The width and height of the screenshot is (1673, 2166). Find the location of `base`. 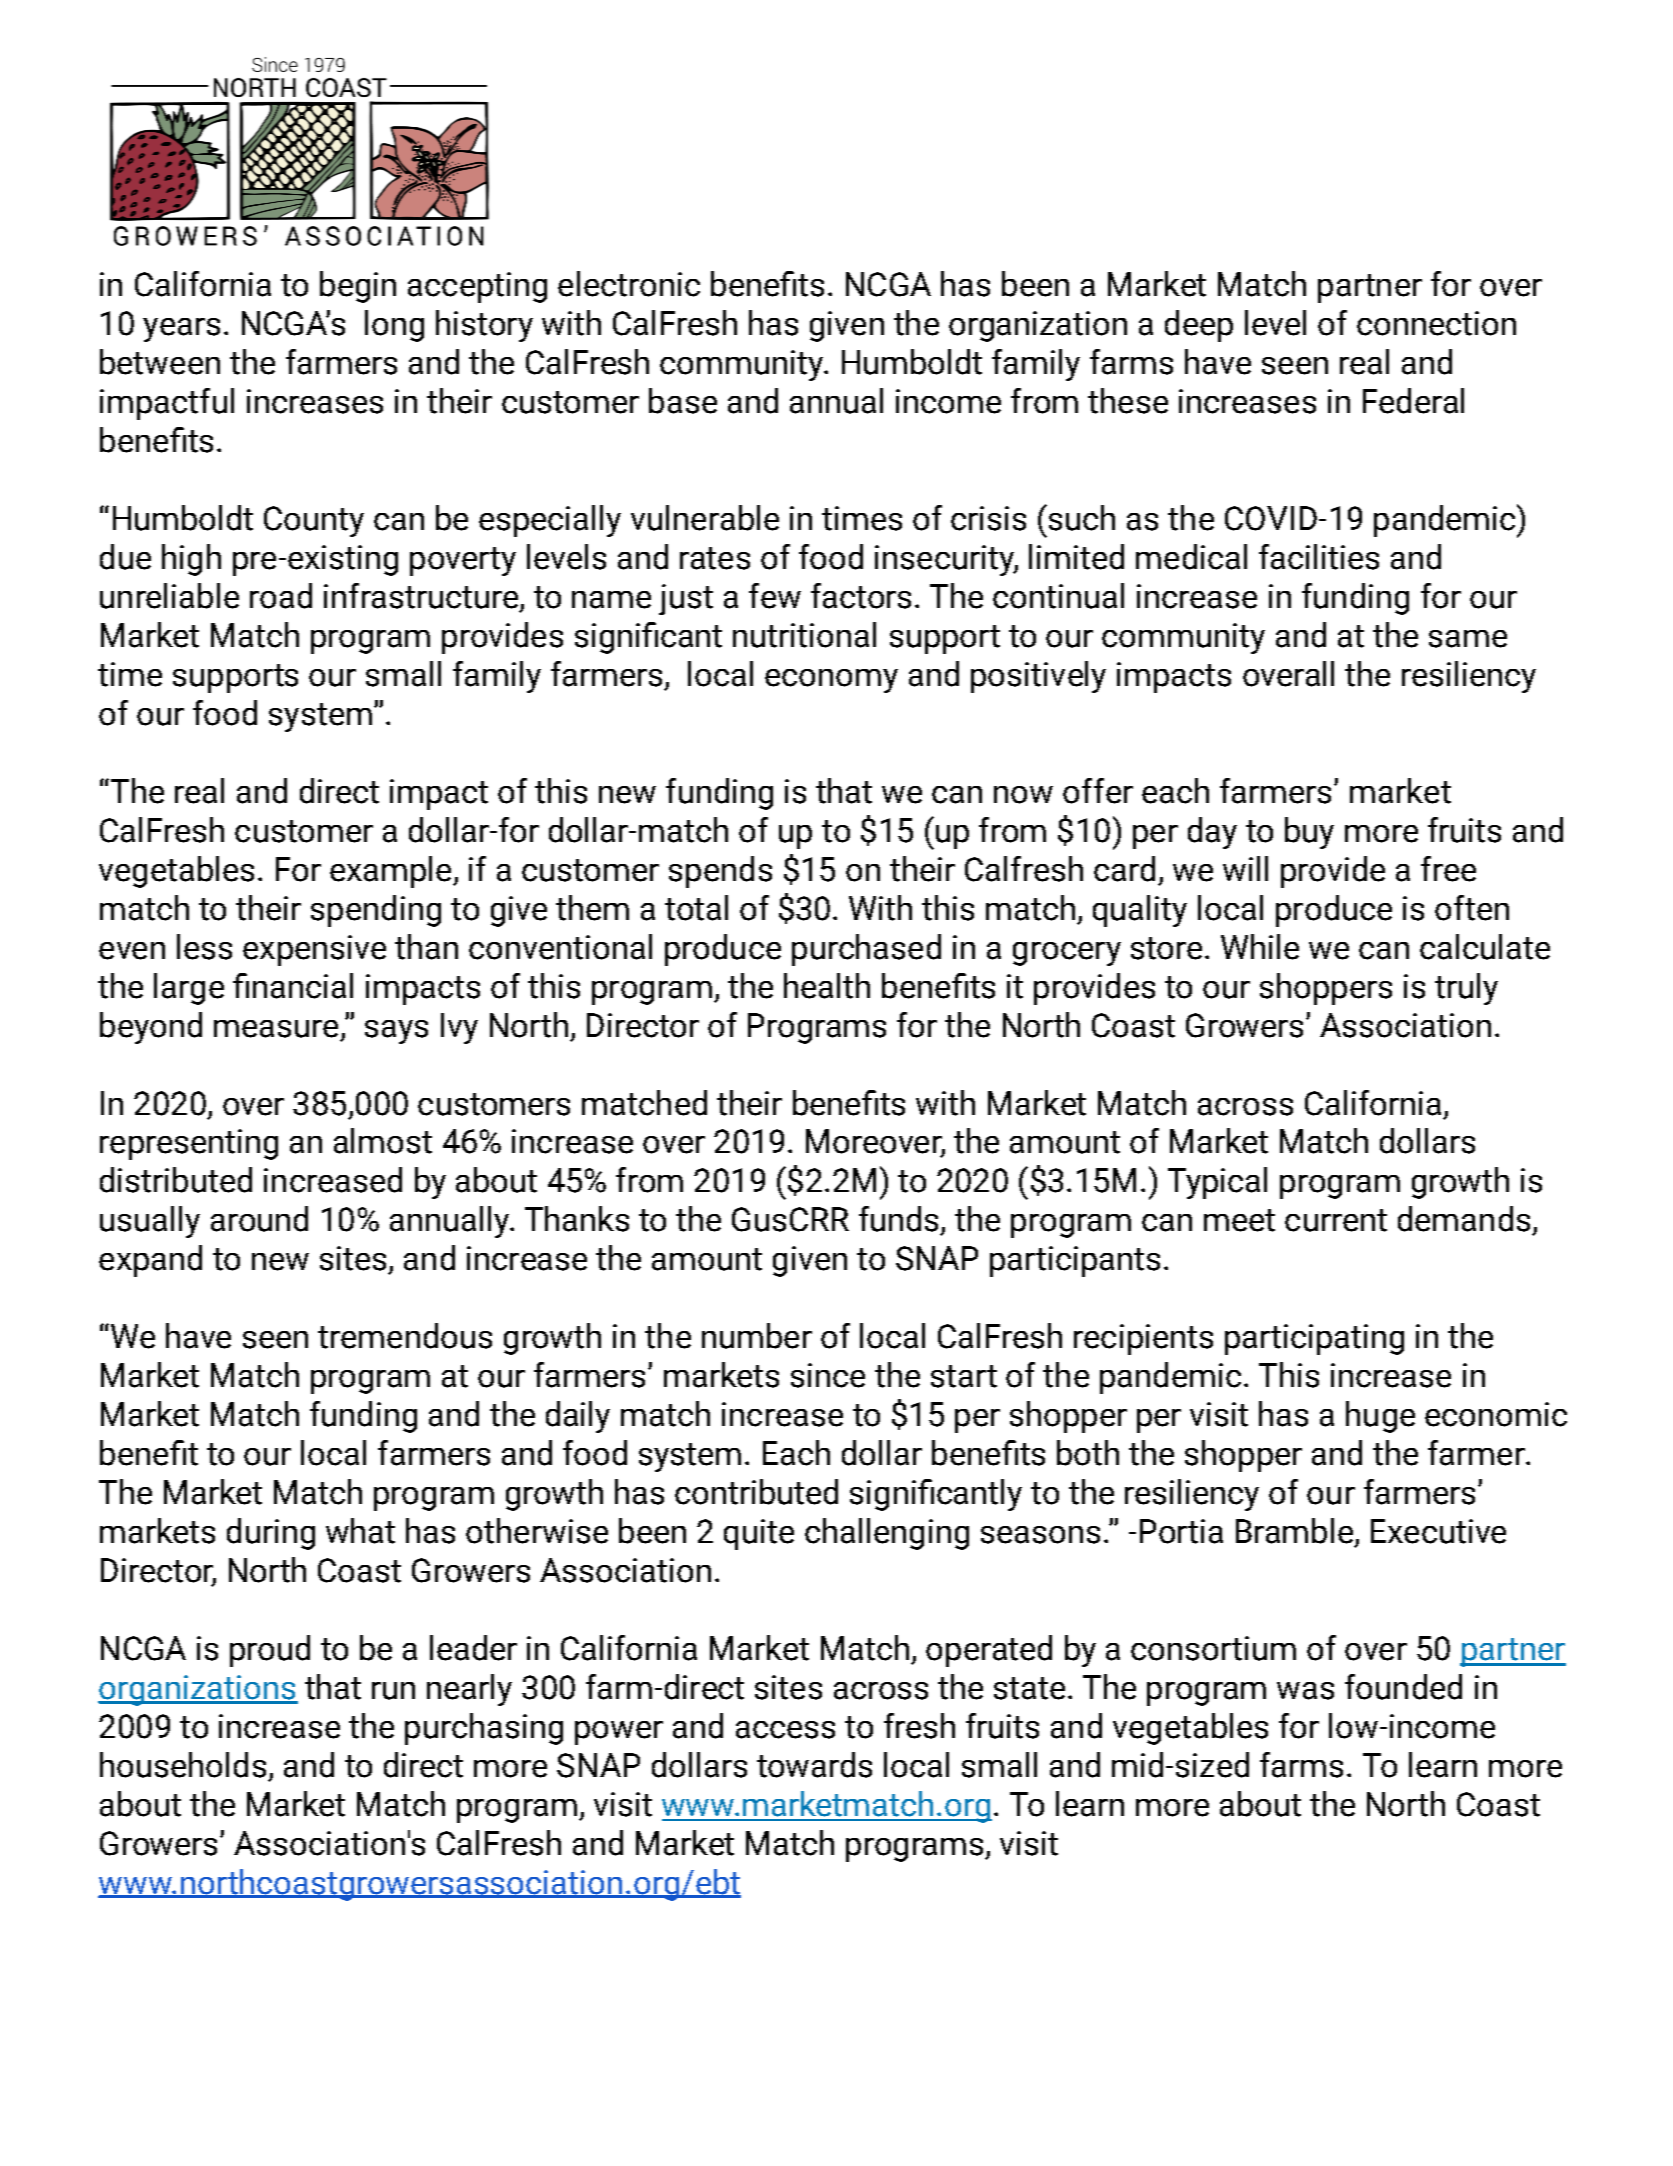

base is located at coordinates (683, 401).
